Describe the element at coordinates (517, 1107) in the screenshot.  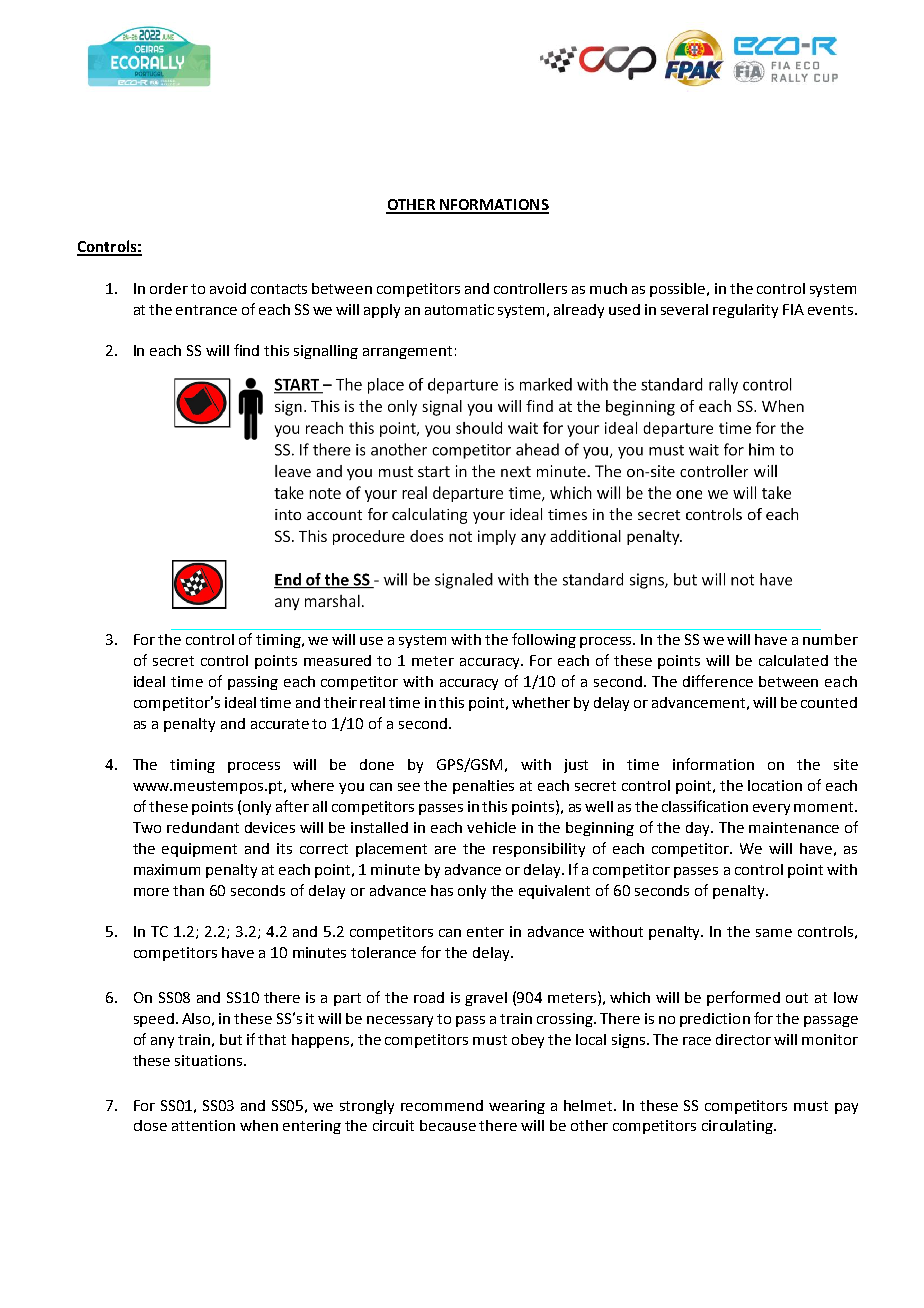
I see `wearing` at that location.
